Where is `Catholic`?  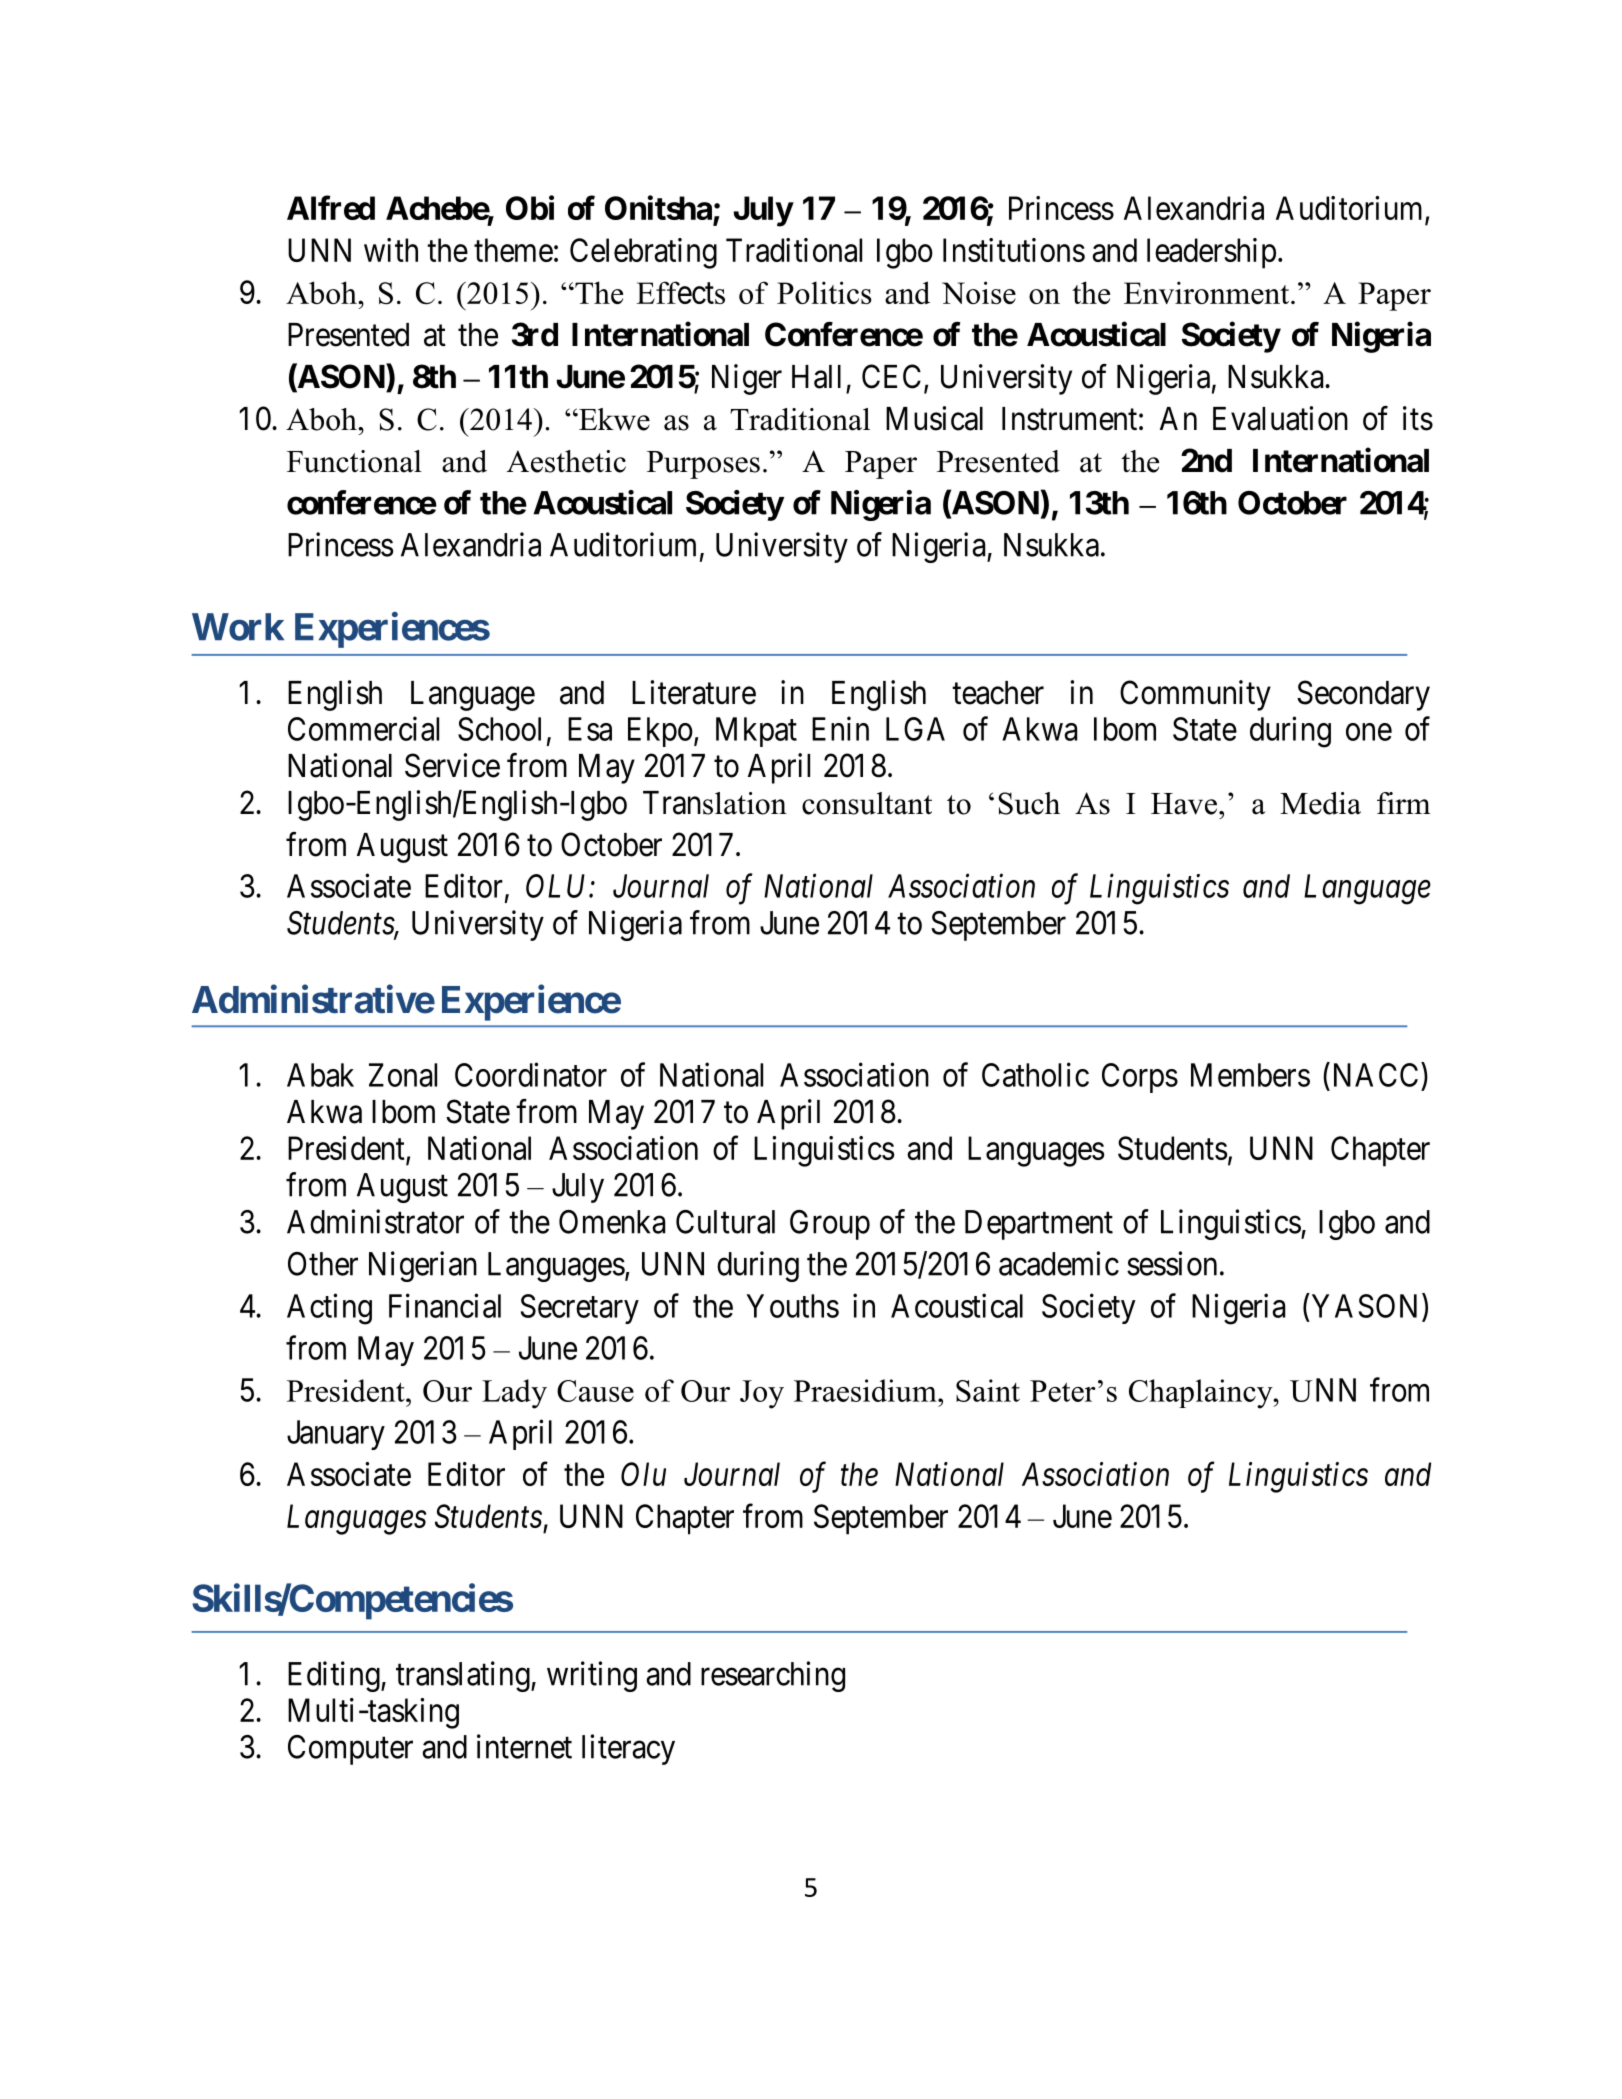 Catholic is located at coordinates (1035, 1074).
